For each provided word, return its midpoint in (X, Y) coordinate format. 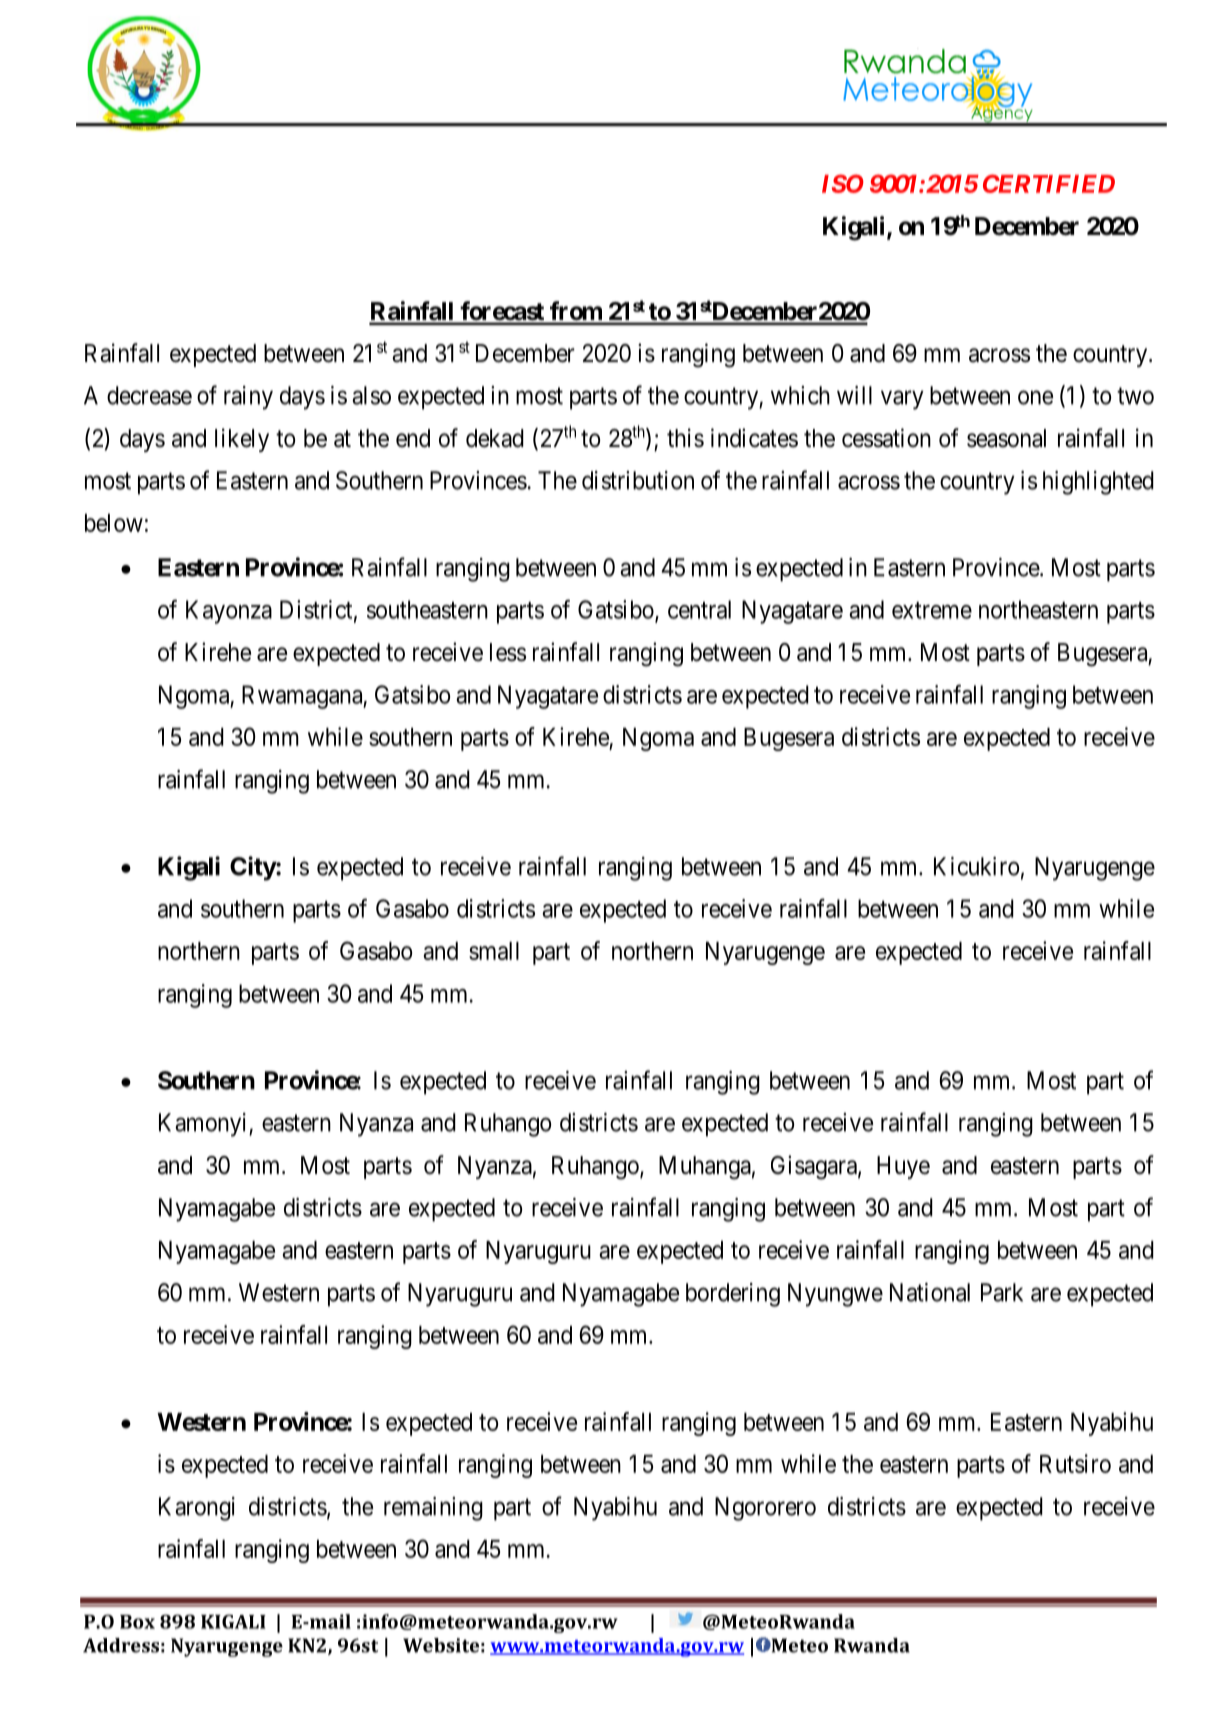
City (253, 868)
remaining (433, 1509)
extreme (932, 610)
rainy (248, 398)
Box (137, 1622)
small (494, 951)
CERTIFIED (1049, 183)
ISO (843, 183)
